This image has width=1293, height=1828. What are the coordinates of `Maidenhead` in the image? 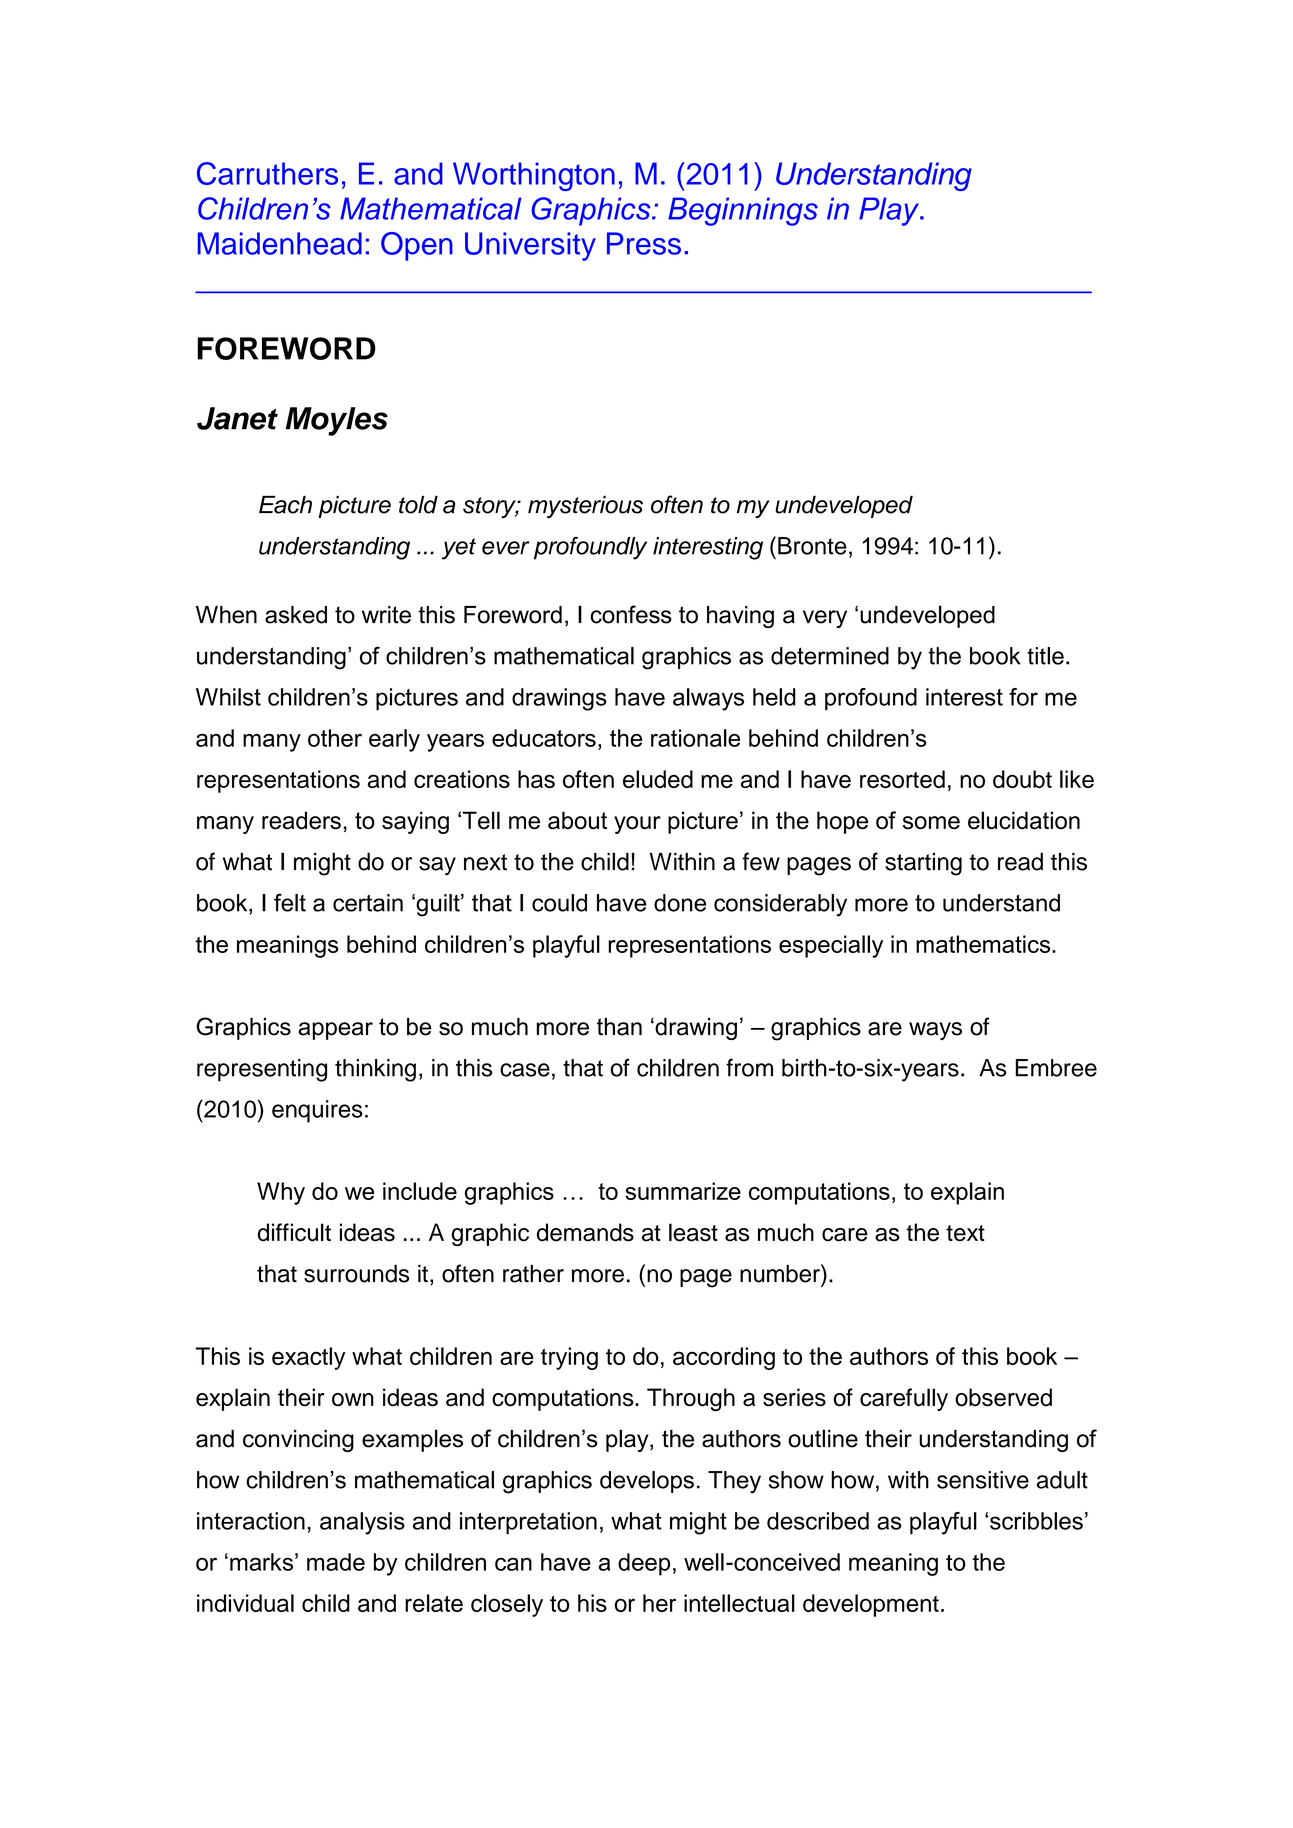 It's located at (280, 243).
